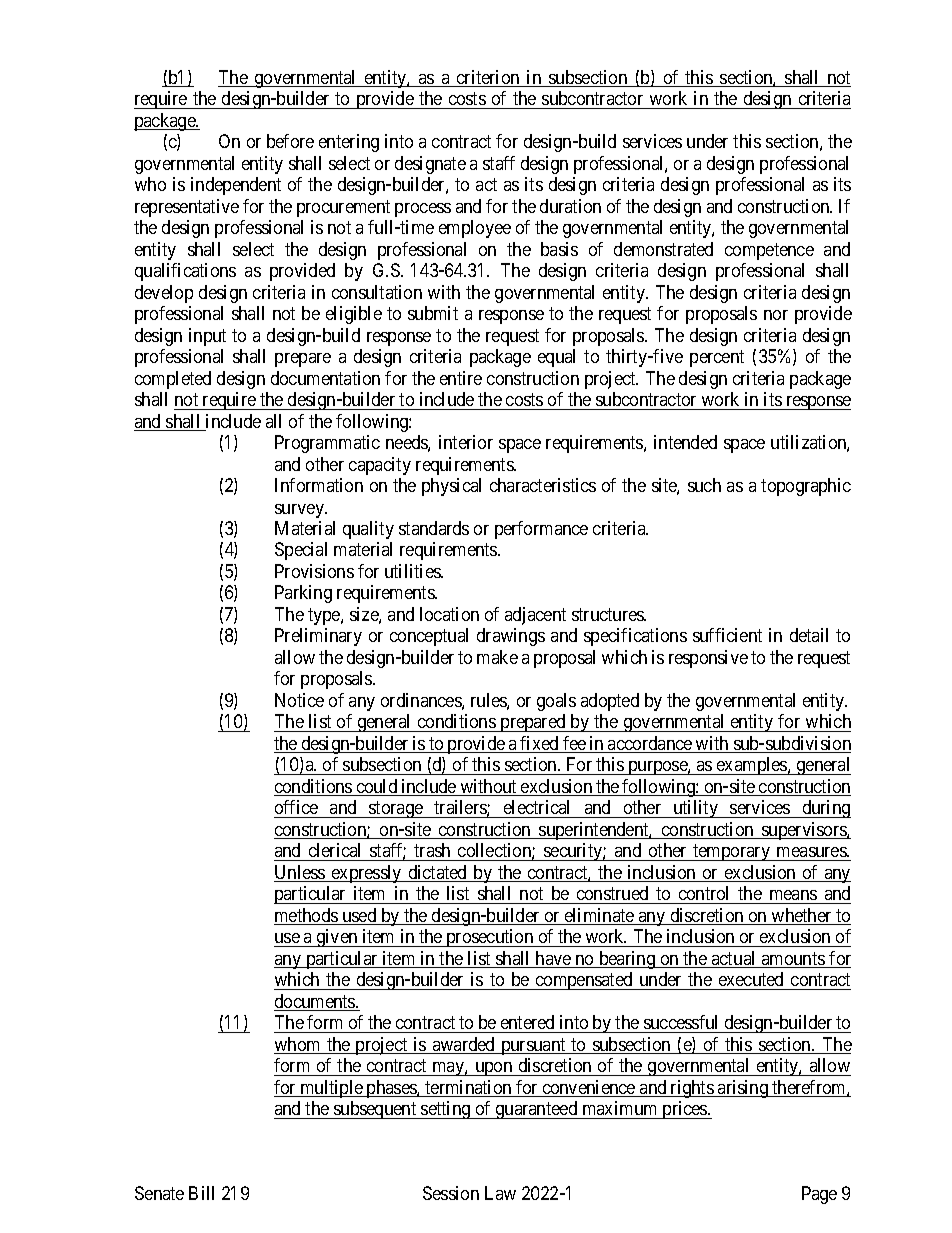 The width and height of the screenshot is (952, 1233). Describe the element at coordinates (490, 938) in the screenshot. I see `prosecution` at that location.
